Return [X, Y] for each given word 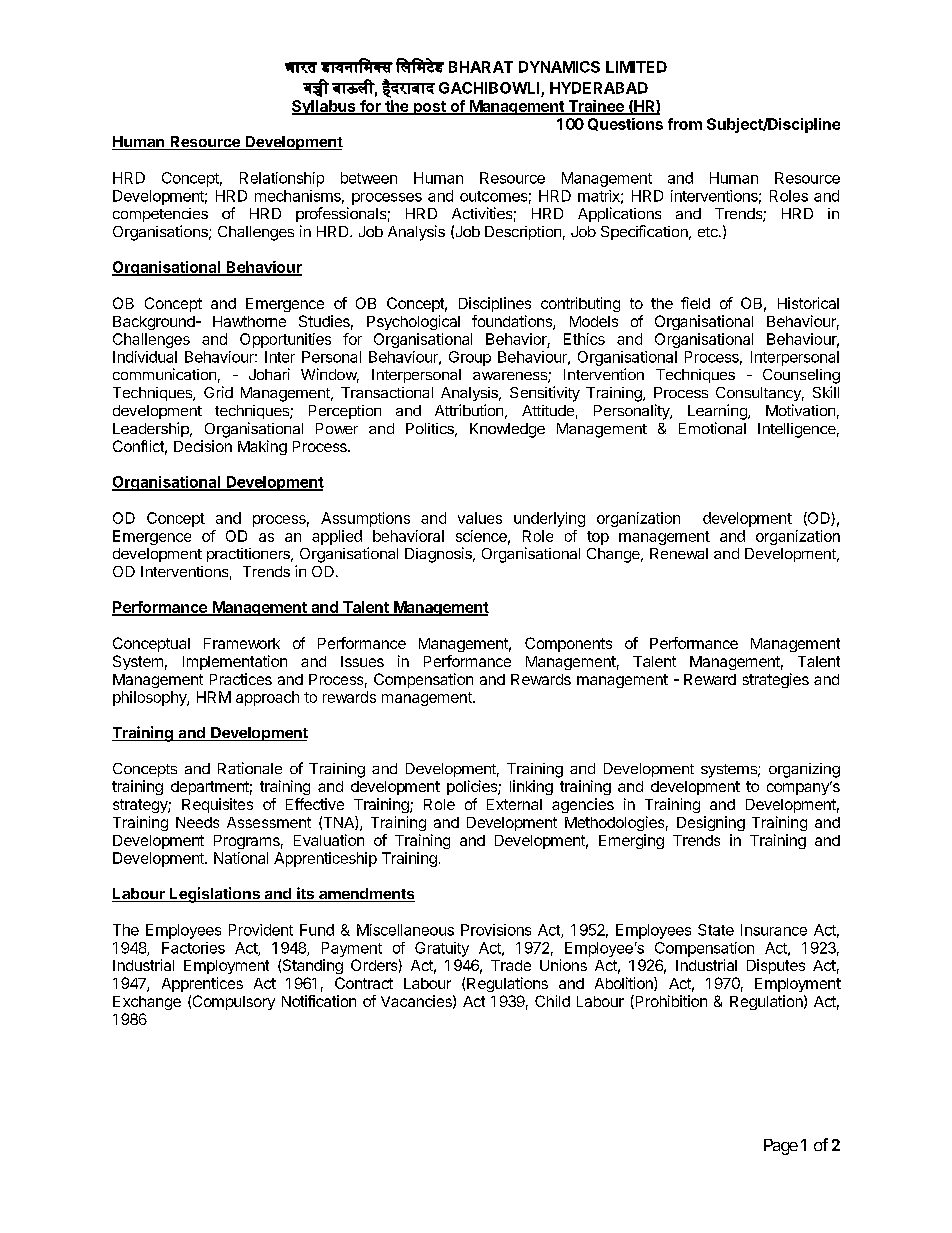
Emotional [712, 428]
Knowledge [507, 430]
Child [552, 1001]
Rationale [250, 768]
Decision [203, 446]
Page [781, 1147]
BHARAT [481, 67]
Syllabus [325, 107]
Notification [319, 1001]
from [685, 124]
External [514, 804]
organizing [804, 770]
